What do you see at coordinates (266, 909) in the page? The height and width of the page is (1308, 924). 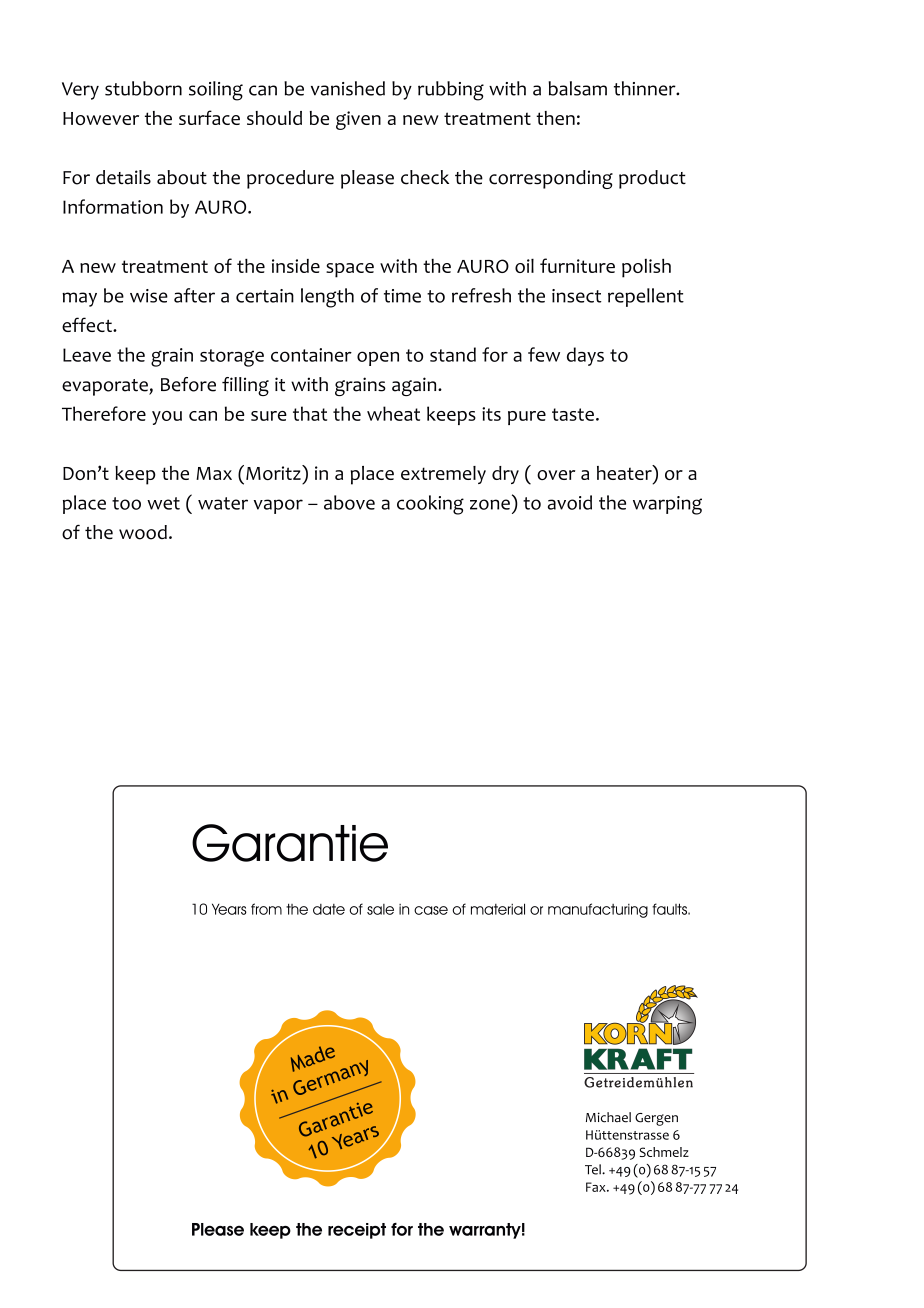 I see `from` at bounding box center [266, 909].
